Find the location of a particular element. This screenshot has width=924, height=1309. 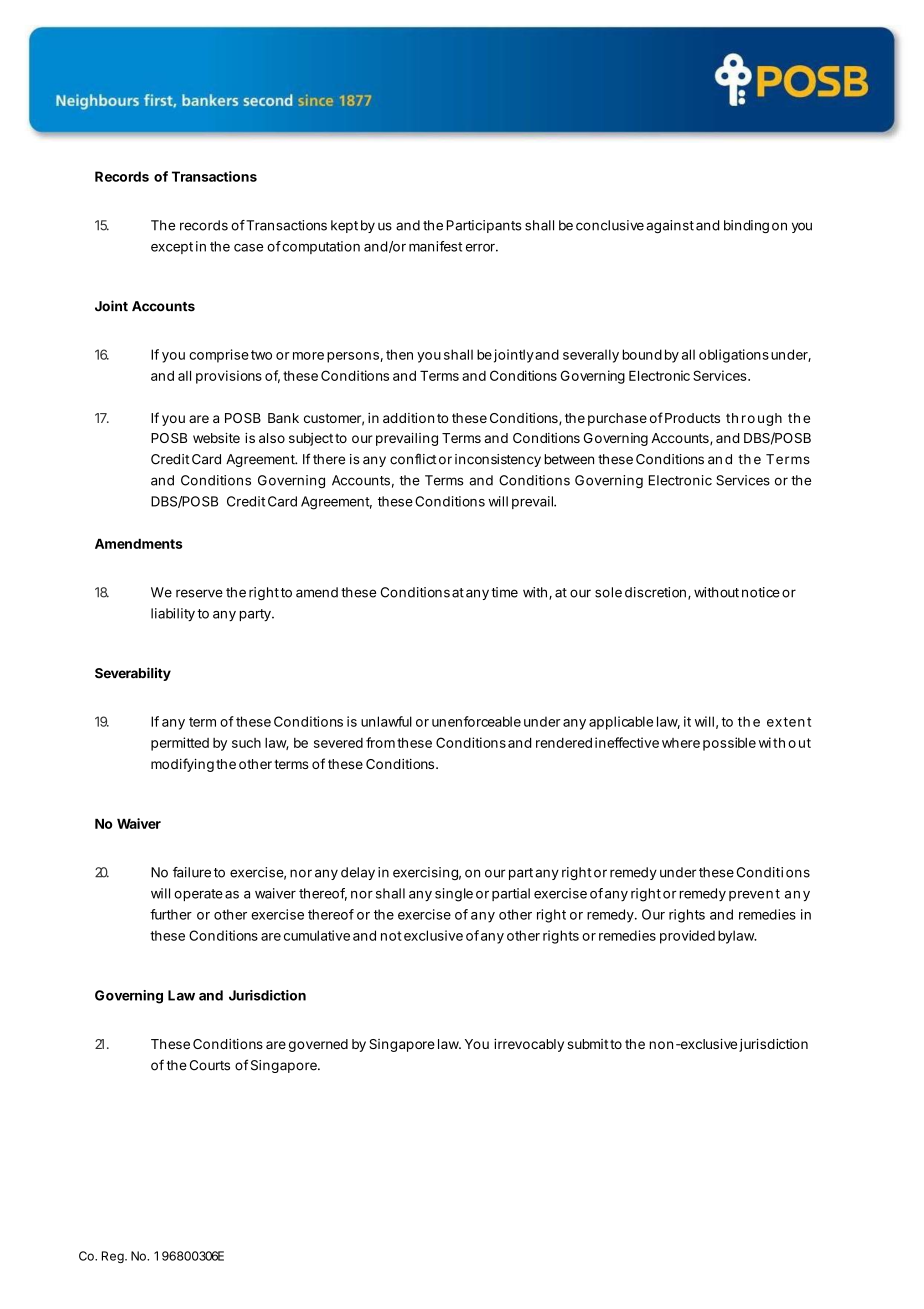

conflict is located at coordinates (413, 459).
